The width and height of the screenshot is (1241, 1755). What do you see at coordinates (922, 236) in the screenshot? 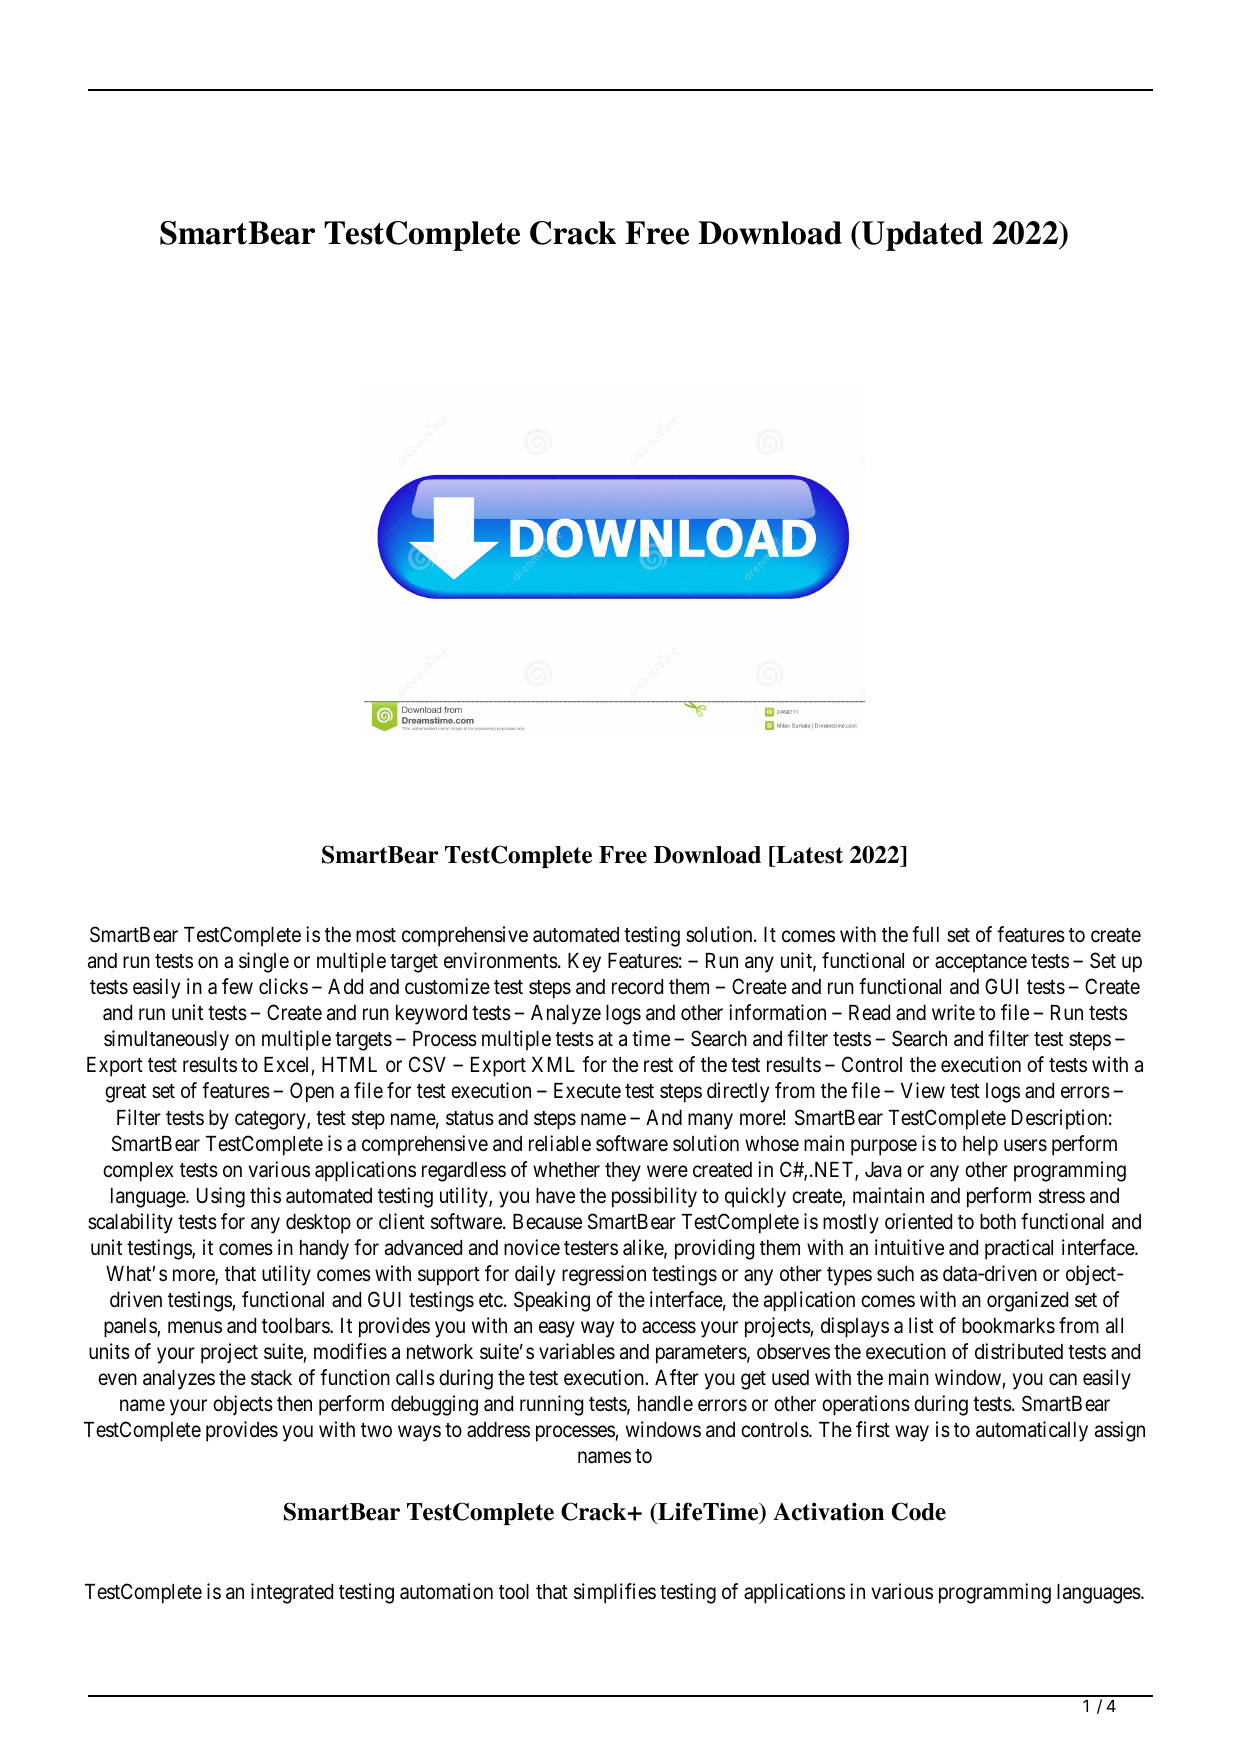
I see `Updated` at bounding box center [922, 236].
